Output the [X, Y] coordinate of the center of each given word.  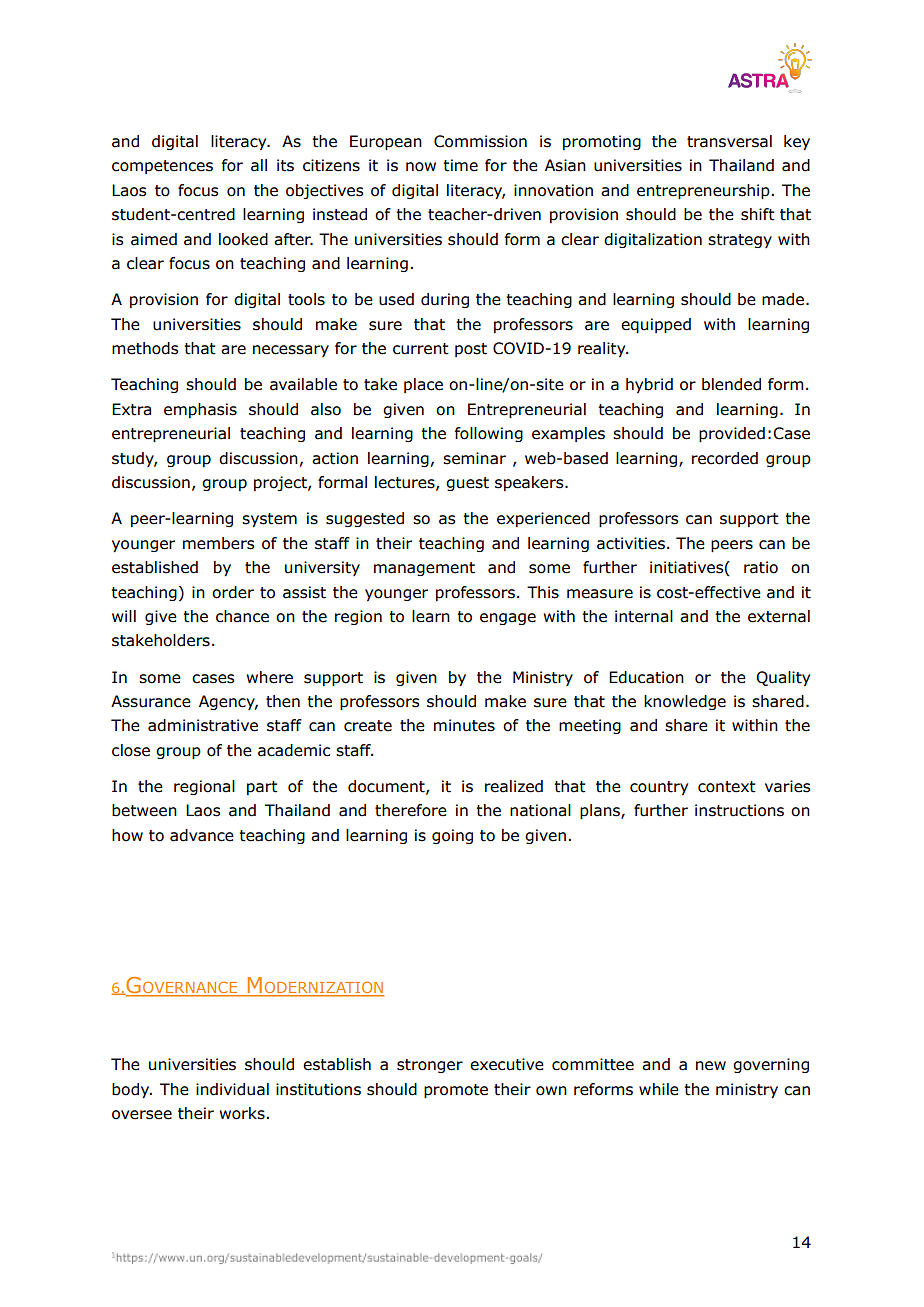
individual [232, 1089]
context [727, 787]
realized [514, 786]
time [460, 165]
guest [467, 484]
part [262, 788]
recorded [725, 458]
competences [162, 167]
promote [456, 1091]
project [281, 483]
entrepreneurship [704, 191]
